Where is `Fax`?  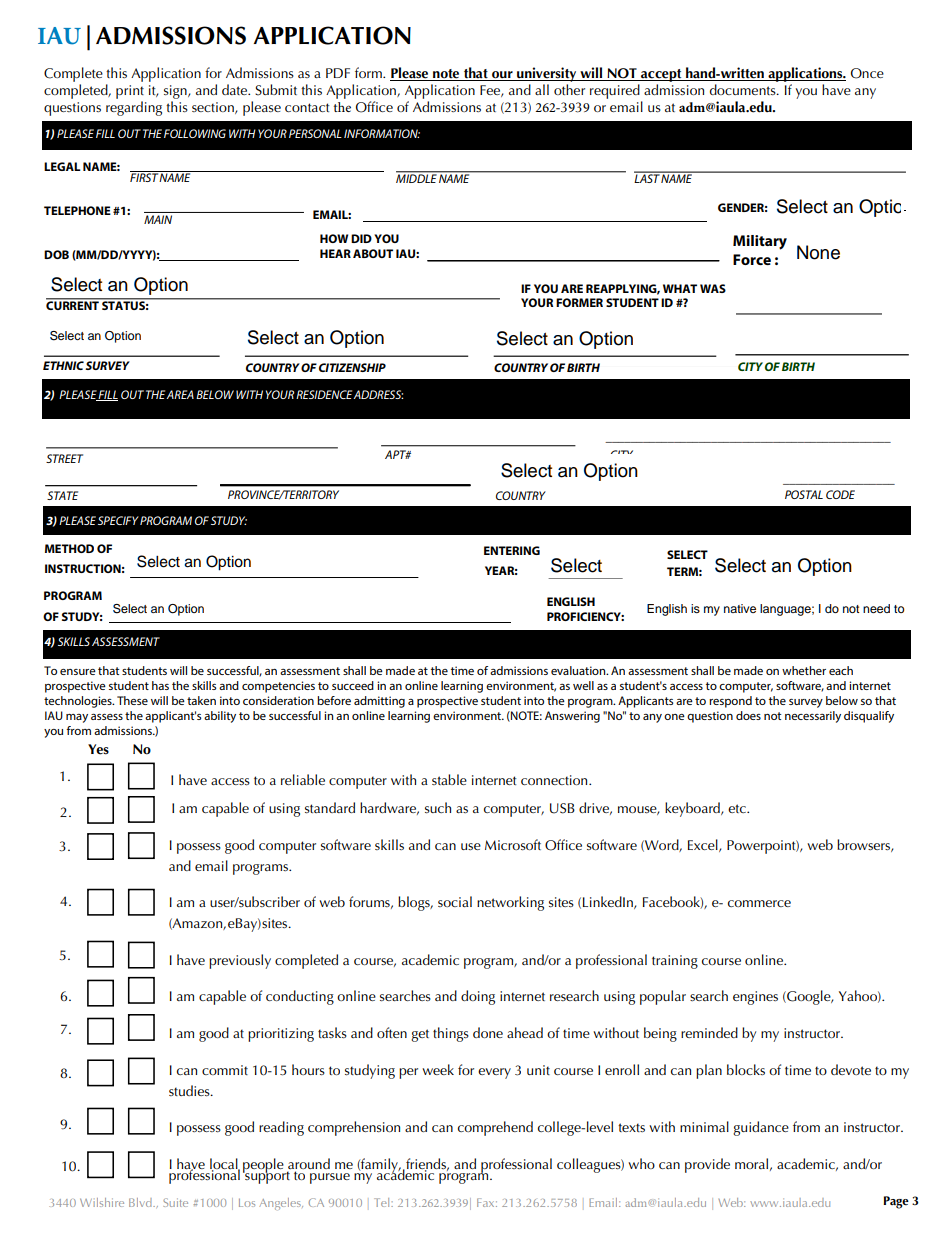
Fax is located at coordinates (487, 1202).
